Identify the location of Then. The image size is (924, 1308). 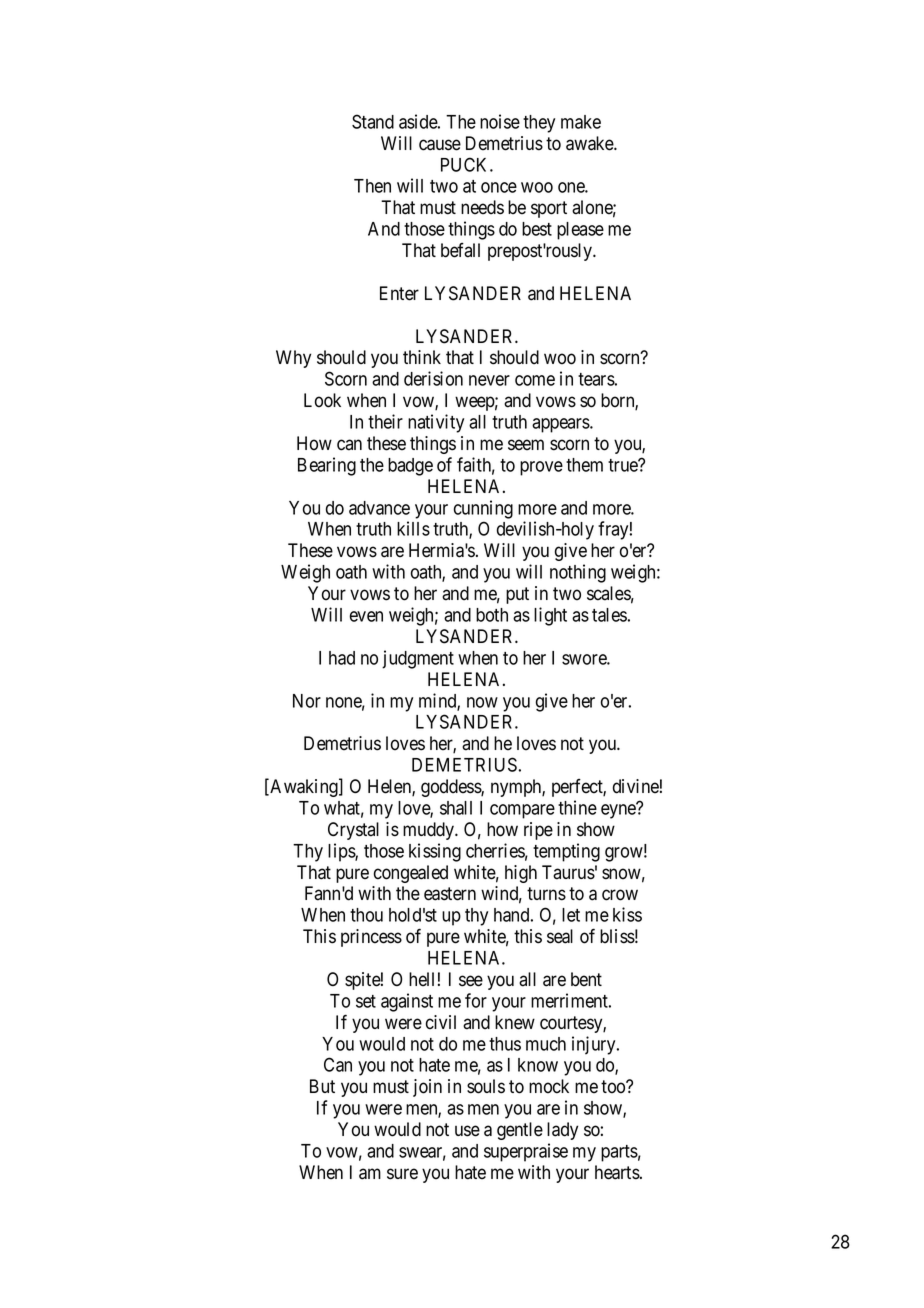
(372, 186).
